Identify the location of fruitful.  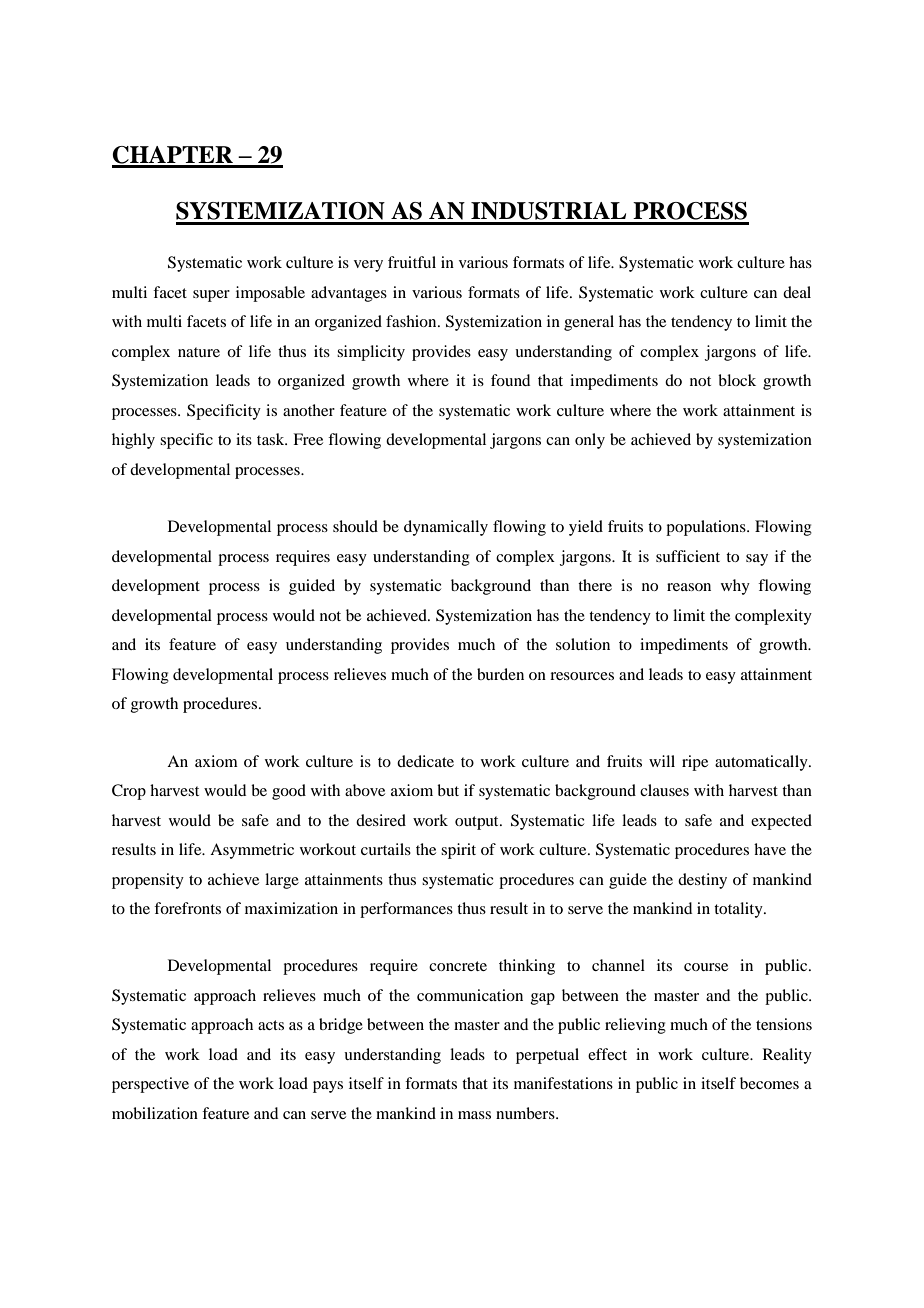
(412, 262).
